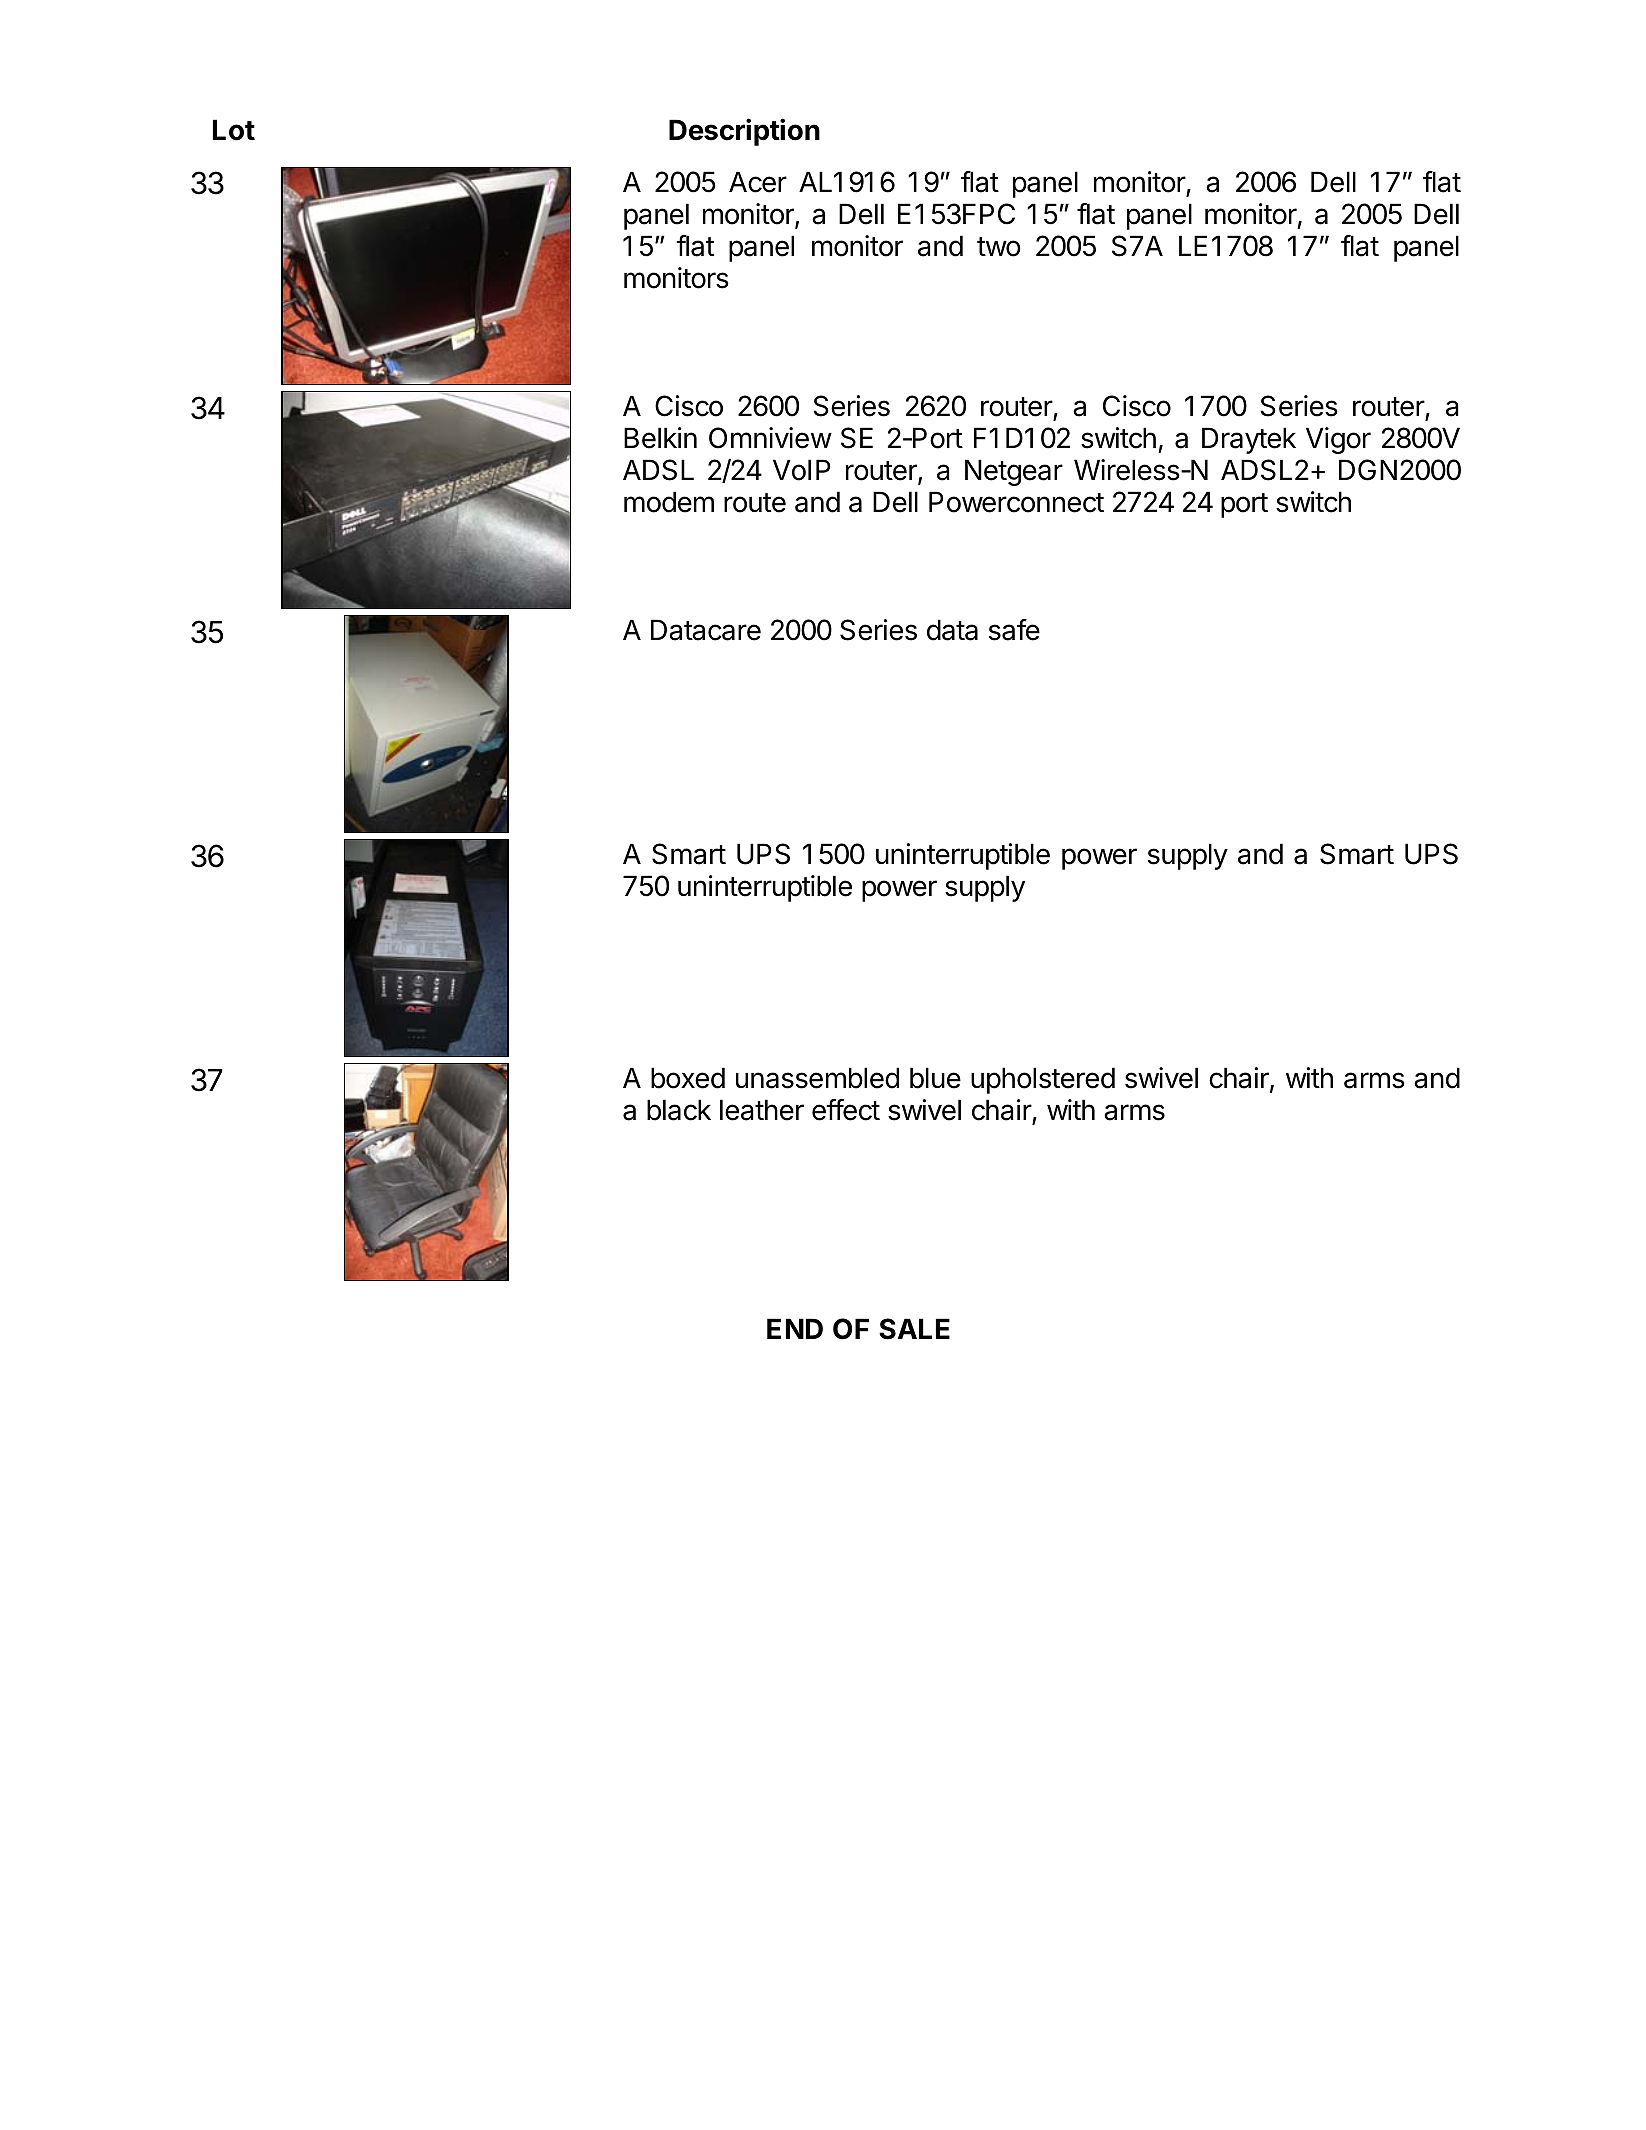 This image has width=1646, height=2130. Describe the element at coordinates (795, 1328) in the image. I see `END` at that location.
